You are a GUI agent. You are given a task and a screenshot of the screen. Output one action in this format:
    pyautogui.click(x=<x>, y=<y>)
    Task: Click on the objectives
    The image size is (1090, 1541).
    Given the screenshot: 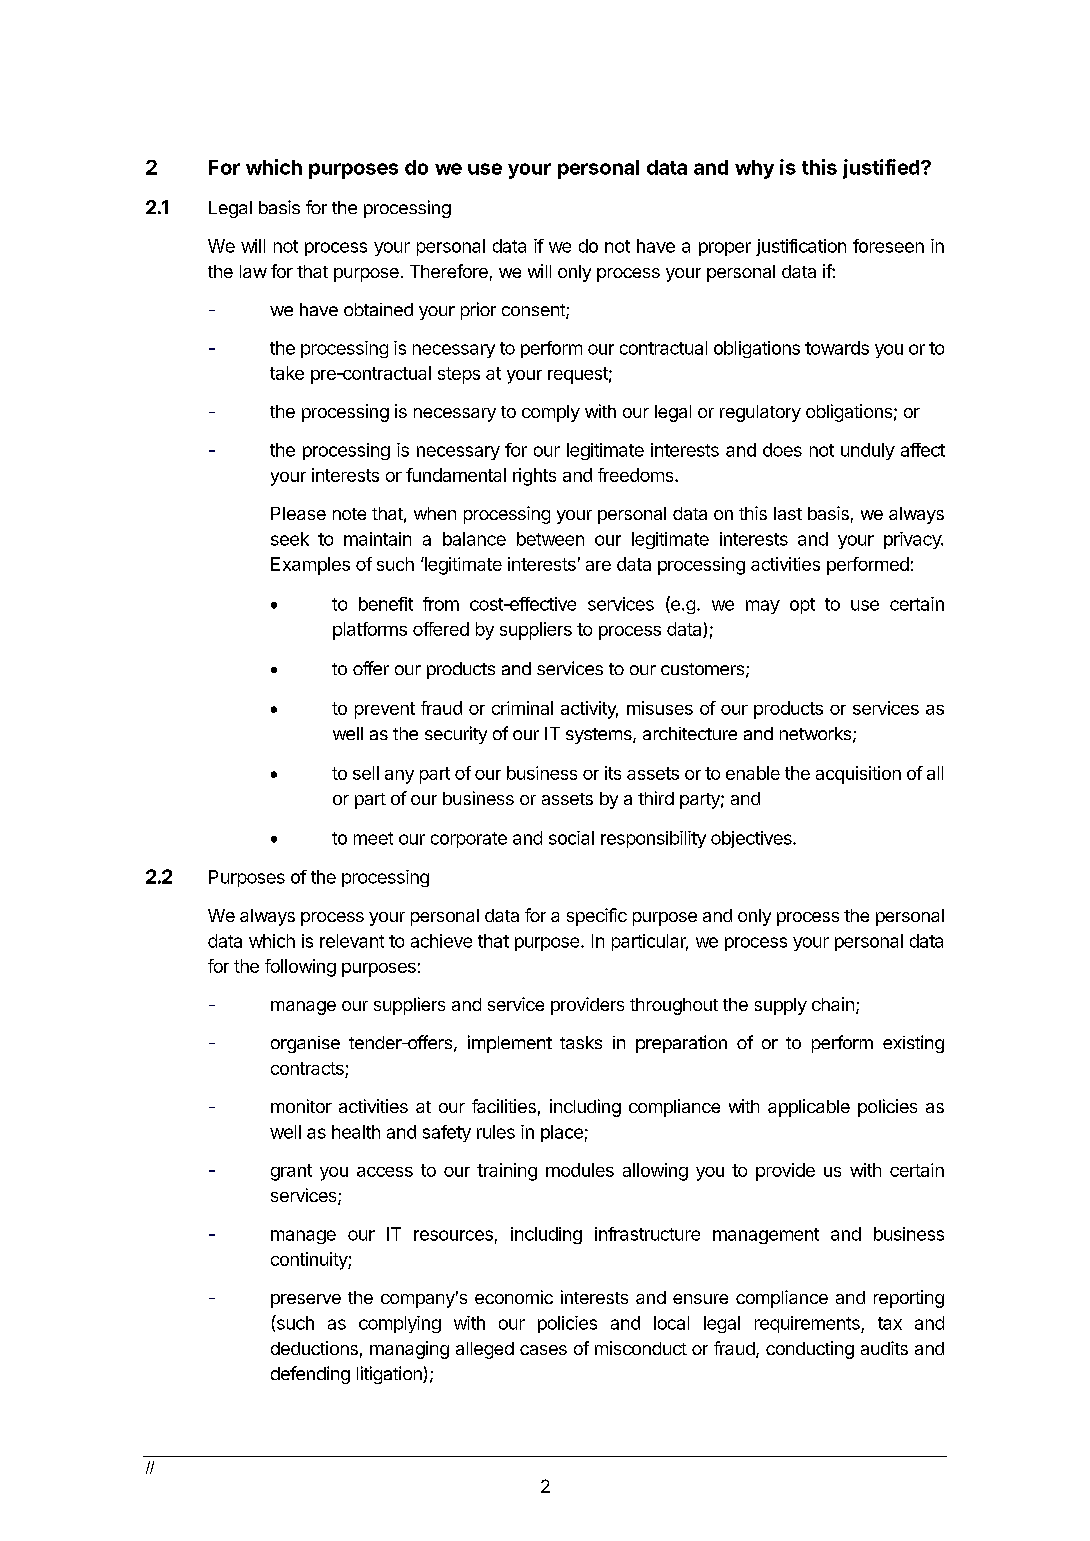 What is the action you would take?
    pyautogui.click(x=752, y=839)
